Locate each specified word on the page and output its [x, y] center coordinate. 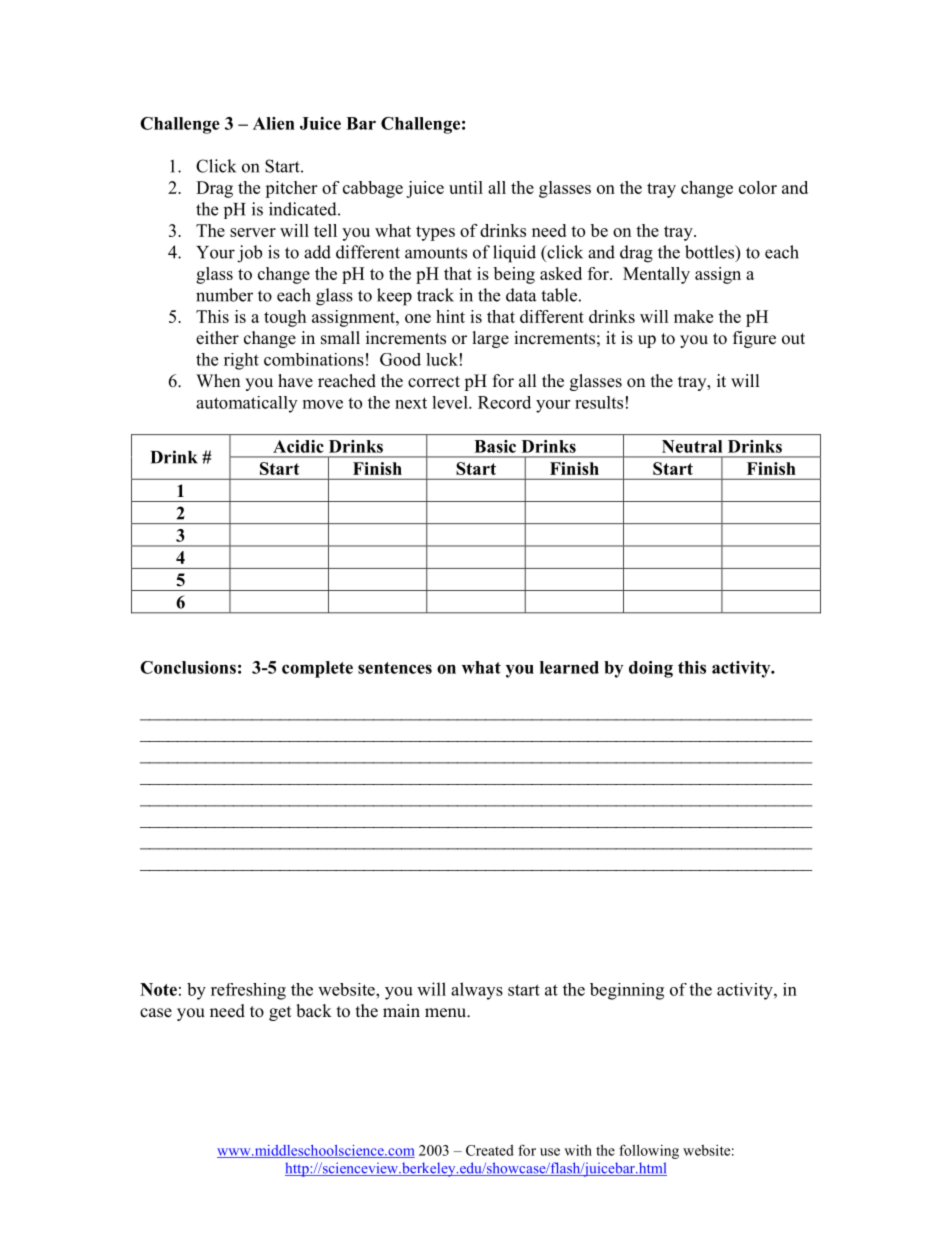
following [649, 1151]
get [280, 1013]
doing [651, 669]
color [758, 187]
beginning [627, 991]
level [451, 402]
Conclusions [188, 667]
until [466, 187]
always [477, 991]
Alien [274, 123]
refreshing [248, 991]
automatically [246, 404]
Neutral [692, 446]
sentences [395, 668]
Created [490, 1150]
